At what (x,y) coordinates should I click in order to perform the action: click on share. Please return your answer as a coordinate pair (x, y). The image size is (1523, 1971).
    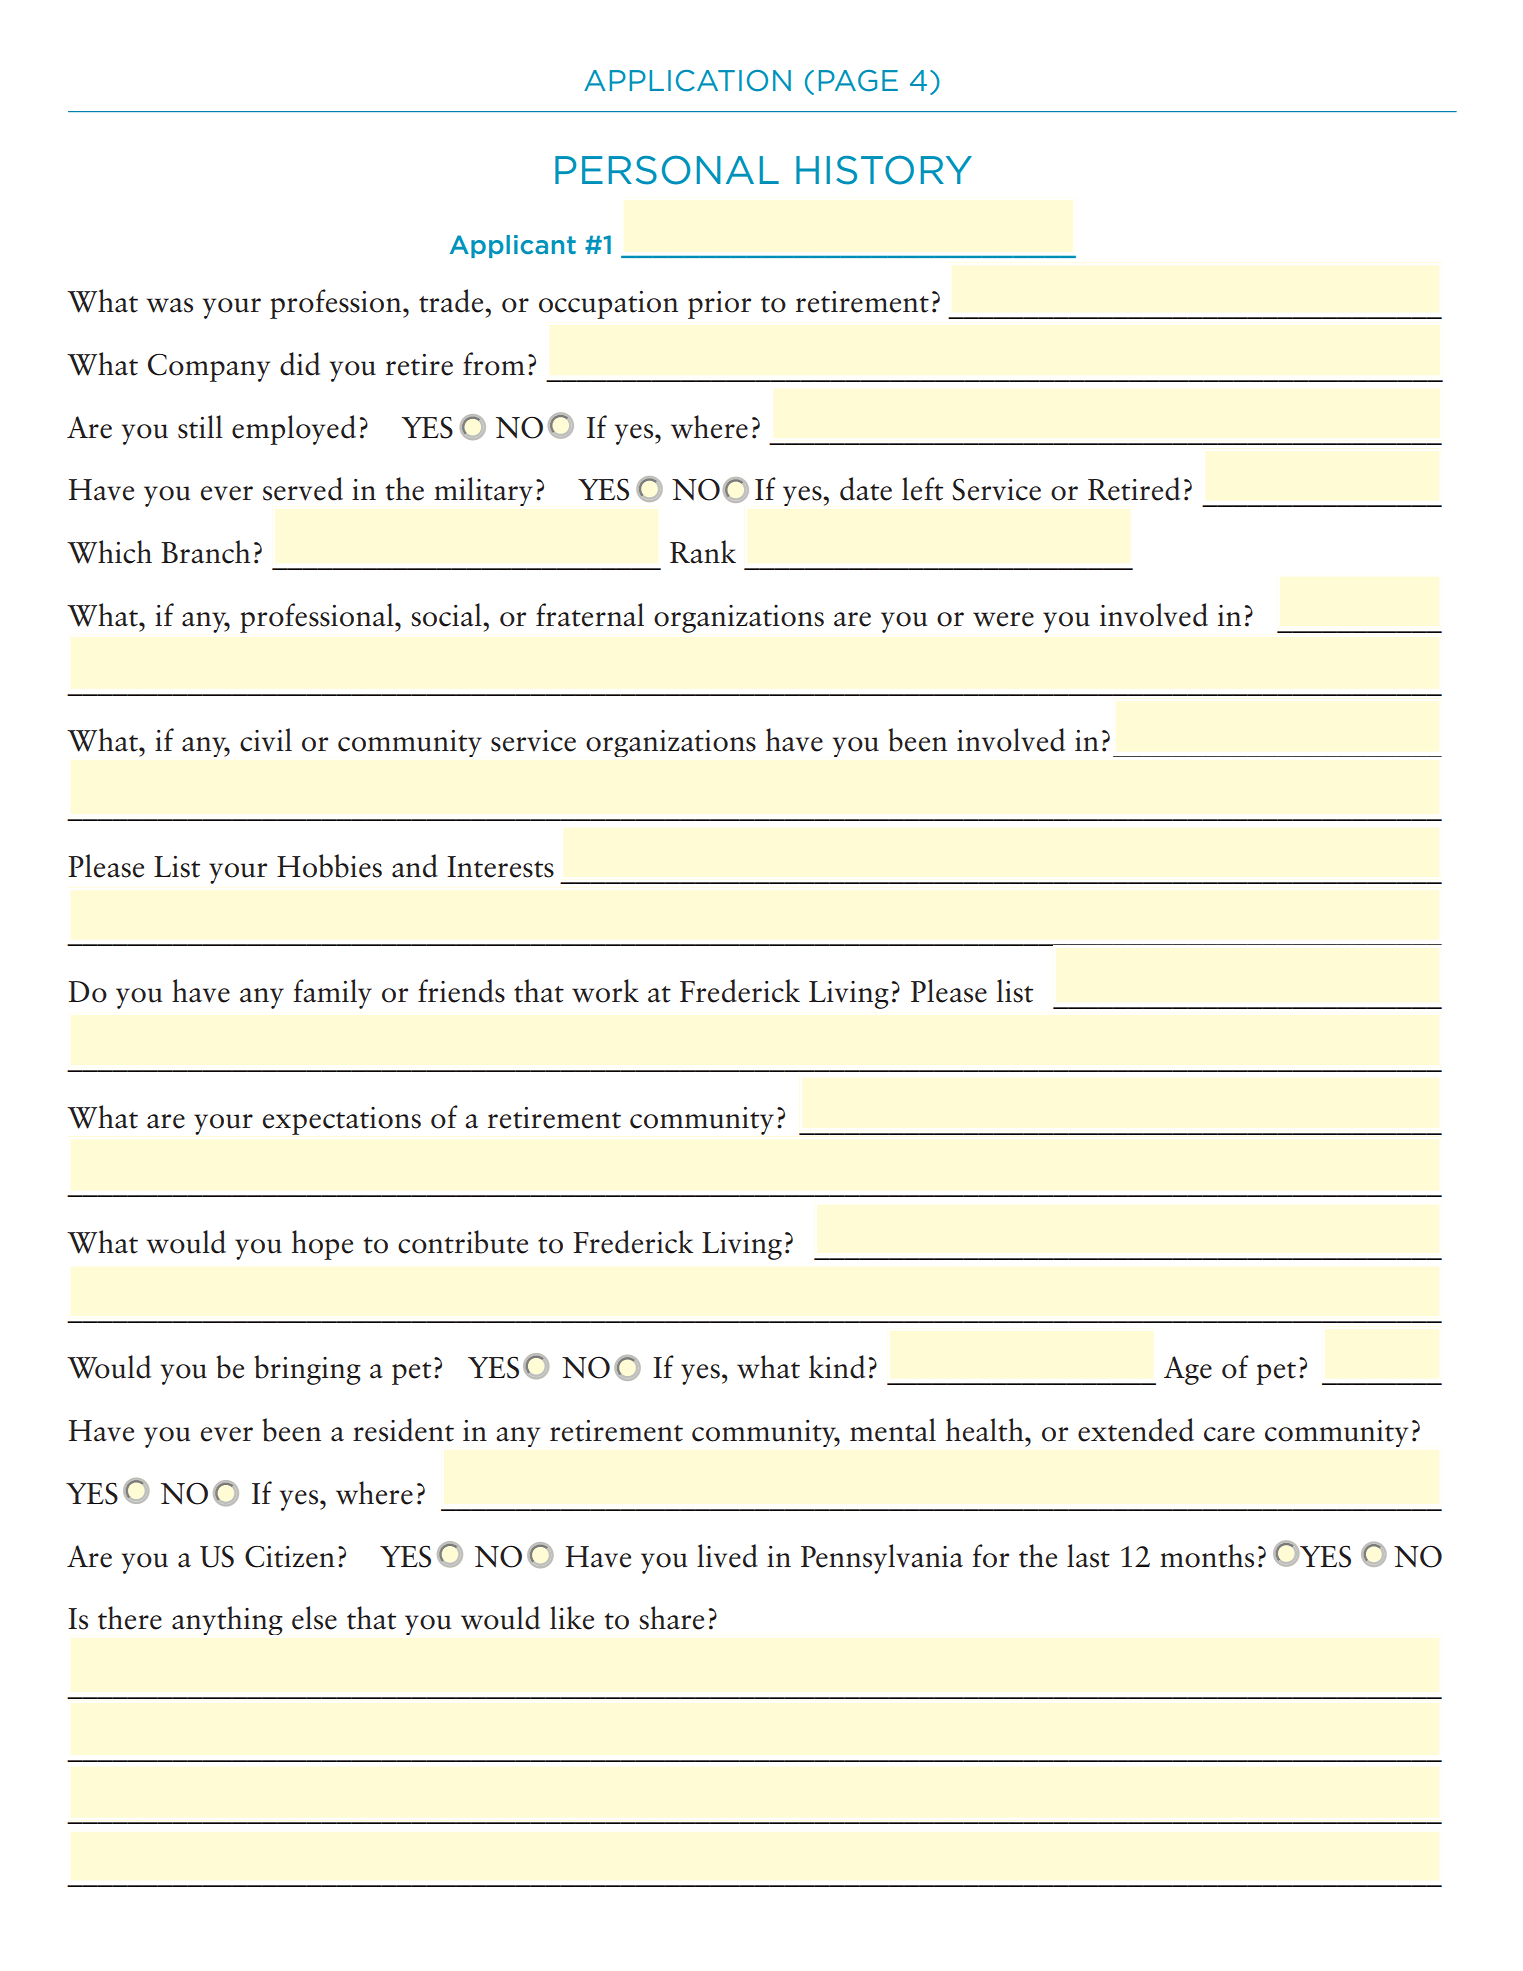
    Looking at the image, I should click on (671, 1618).
